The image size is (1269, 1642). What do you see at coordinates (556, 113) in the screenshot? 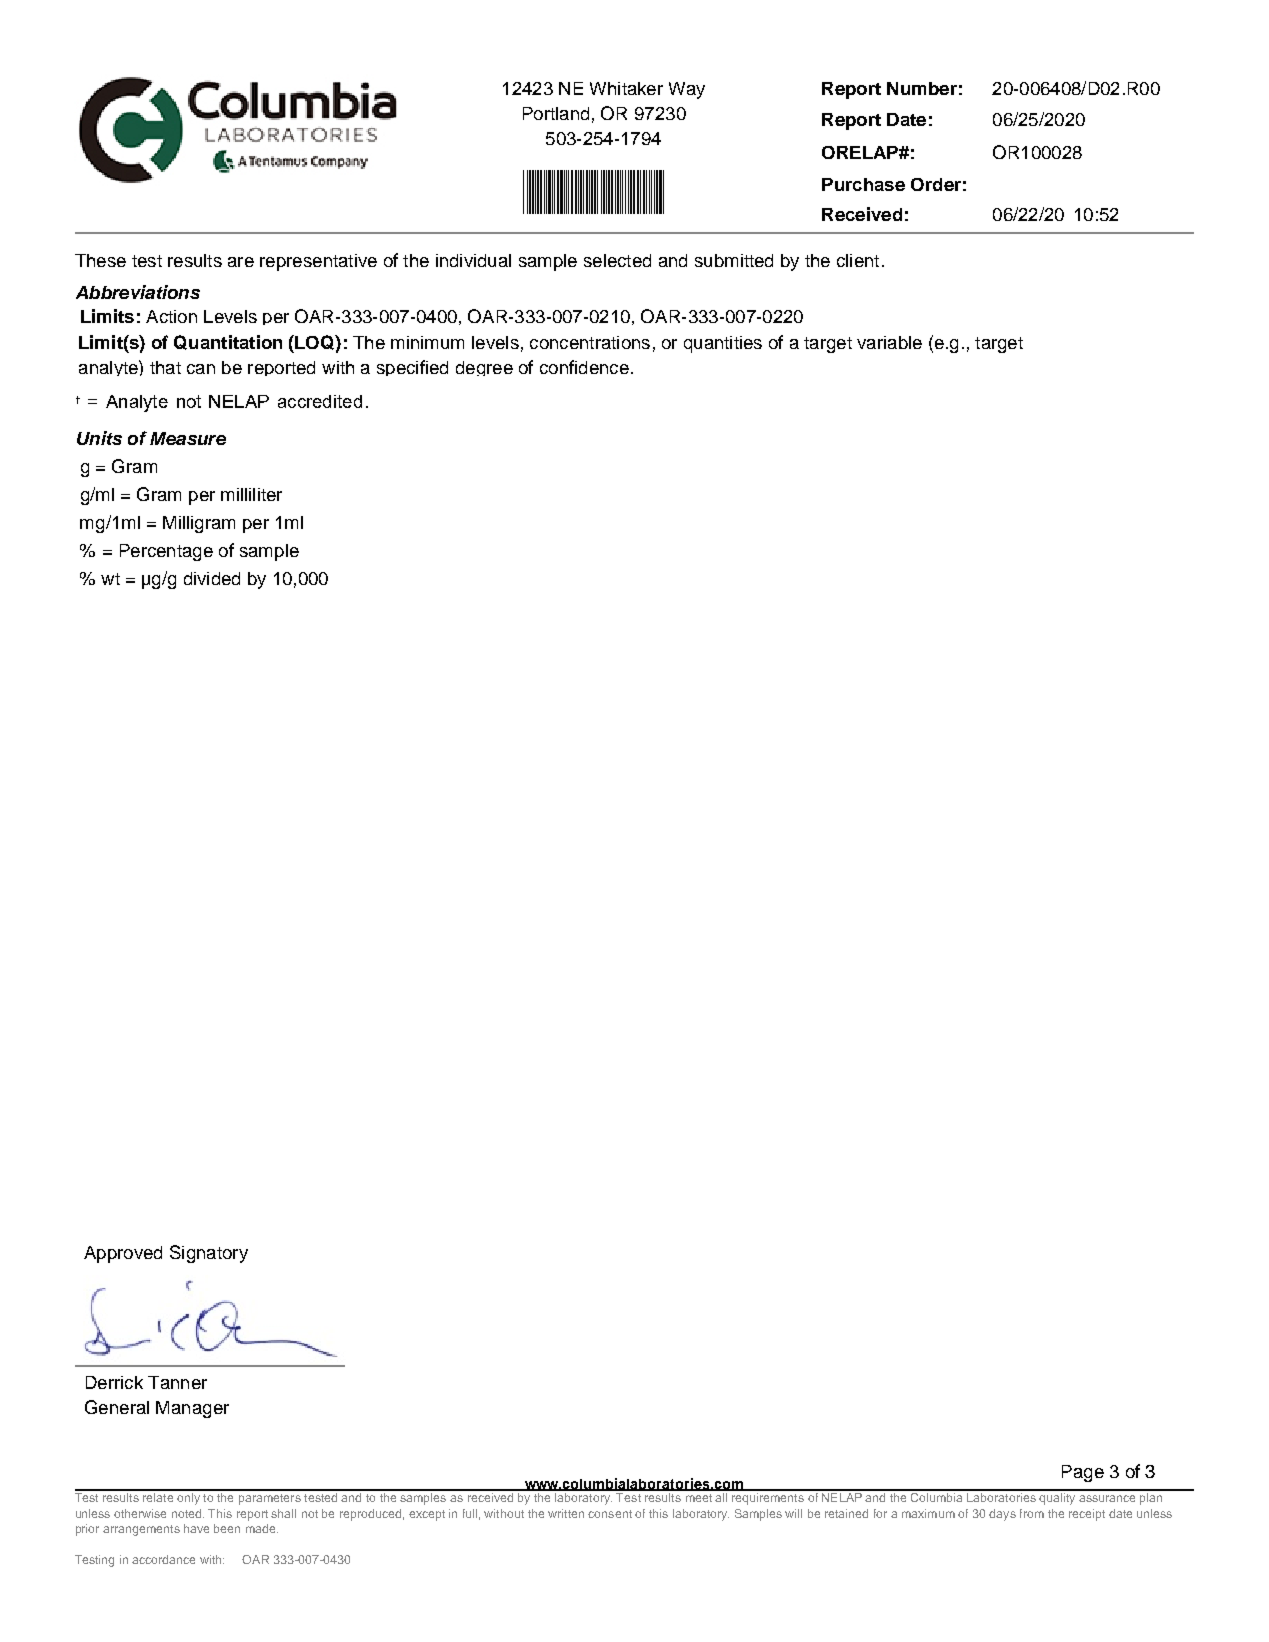
I see `Portland` at bounding box center [556, 113].
